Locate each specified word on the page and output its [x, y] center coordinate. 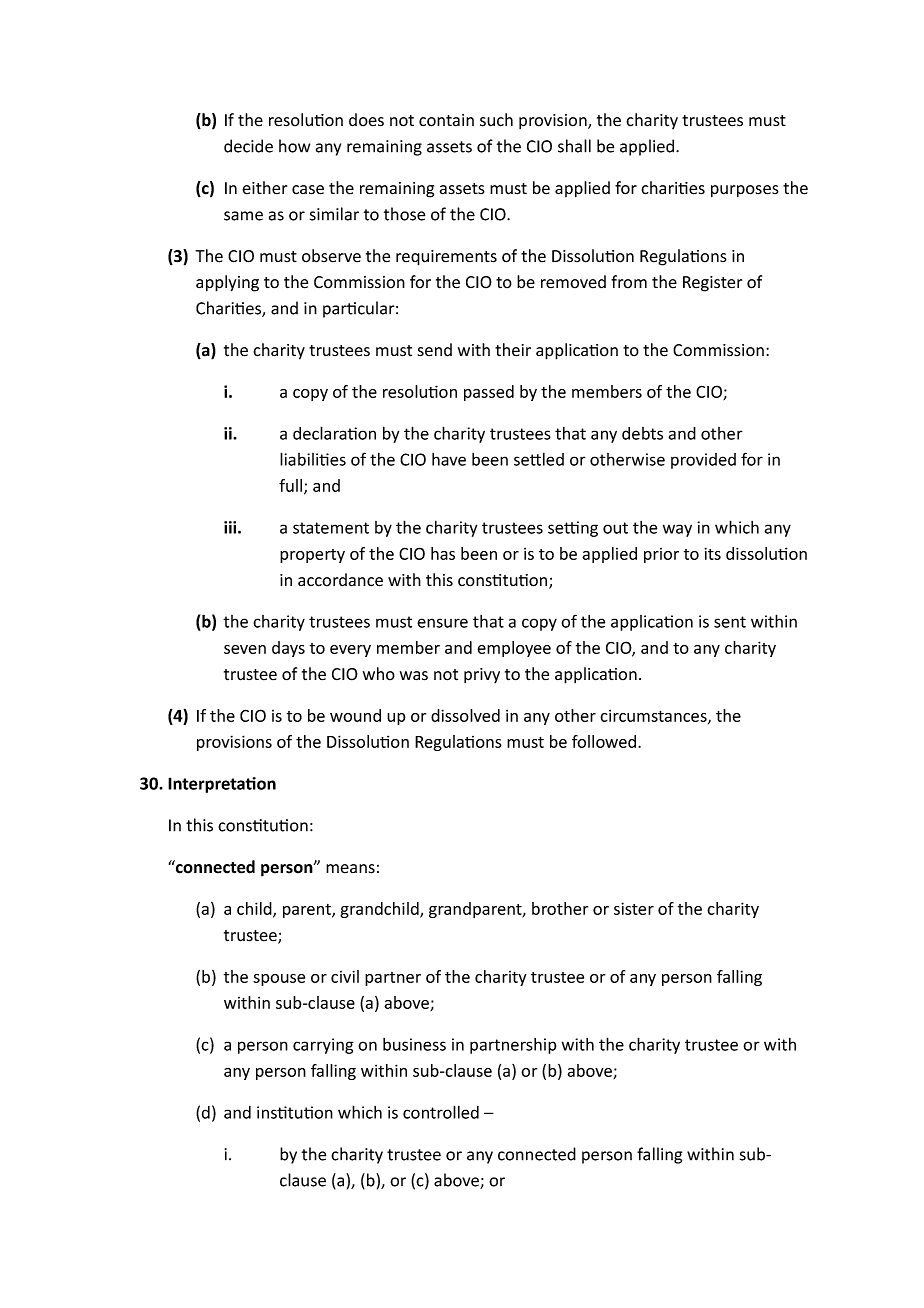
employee [514, 649]
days [288, 649]
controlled [441, 1112]
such [496, 120]
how [294, 146]
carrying [323, 1046]
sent [730, 622]
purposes [745, 191]
